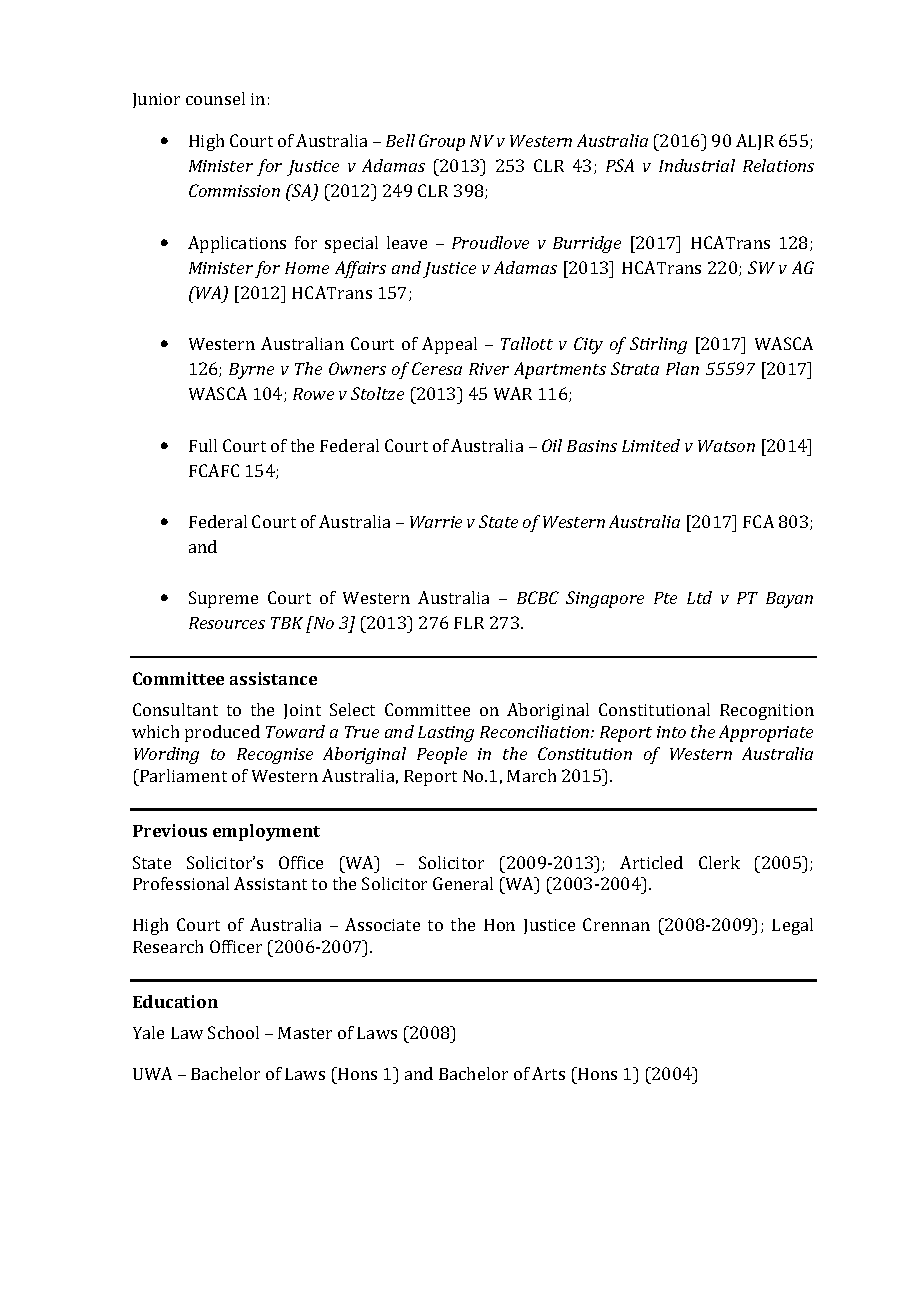 The height and width of the image is (1308, 924). What do you see at coordinates (719, 862) in the image?
I see `Clerk` at bounding box center [719, 862].
